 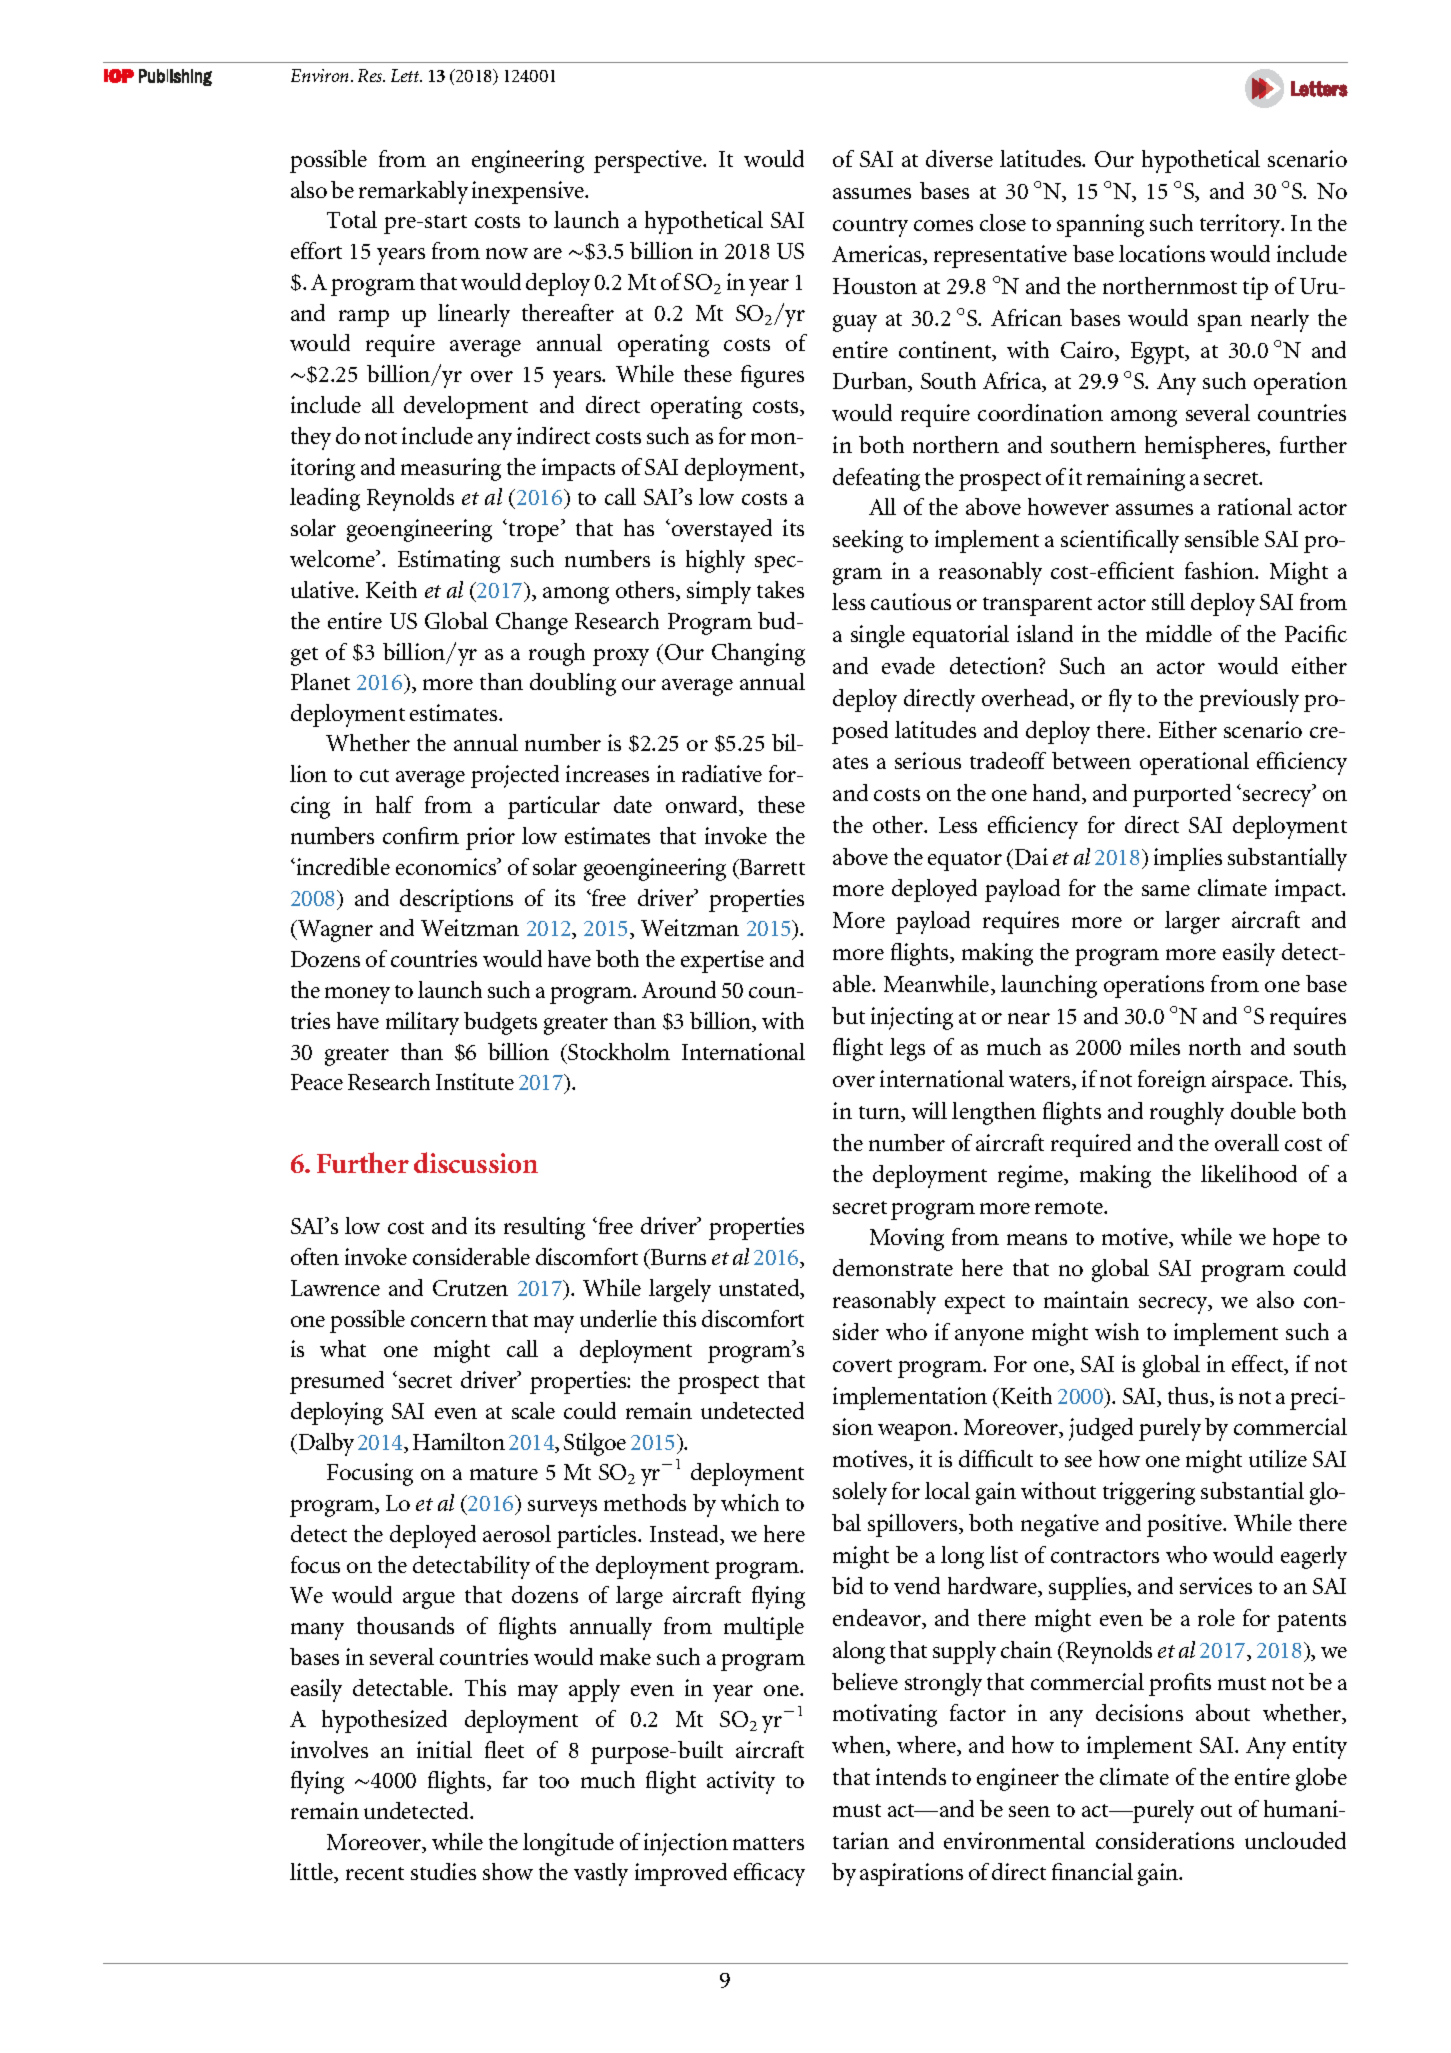 I want to click on Hamilton, so click(x=459, y=1441).
